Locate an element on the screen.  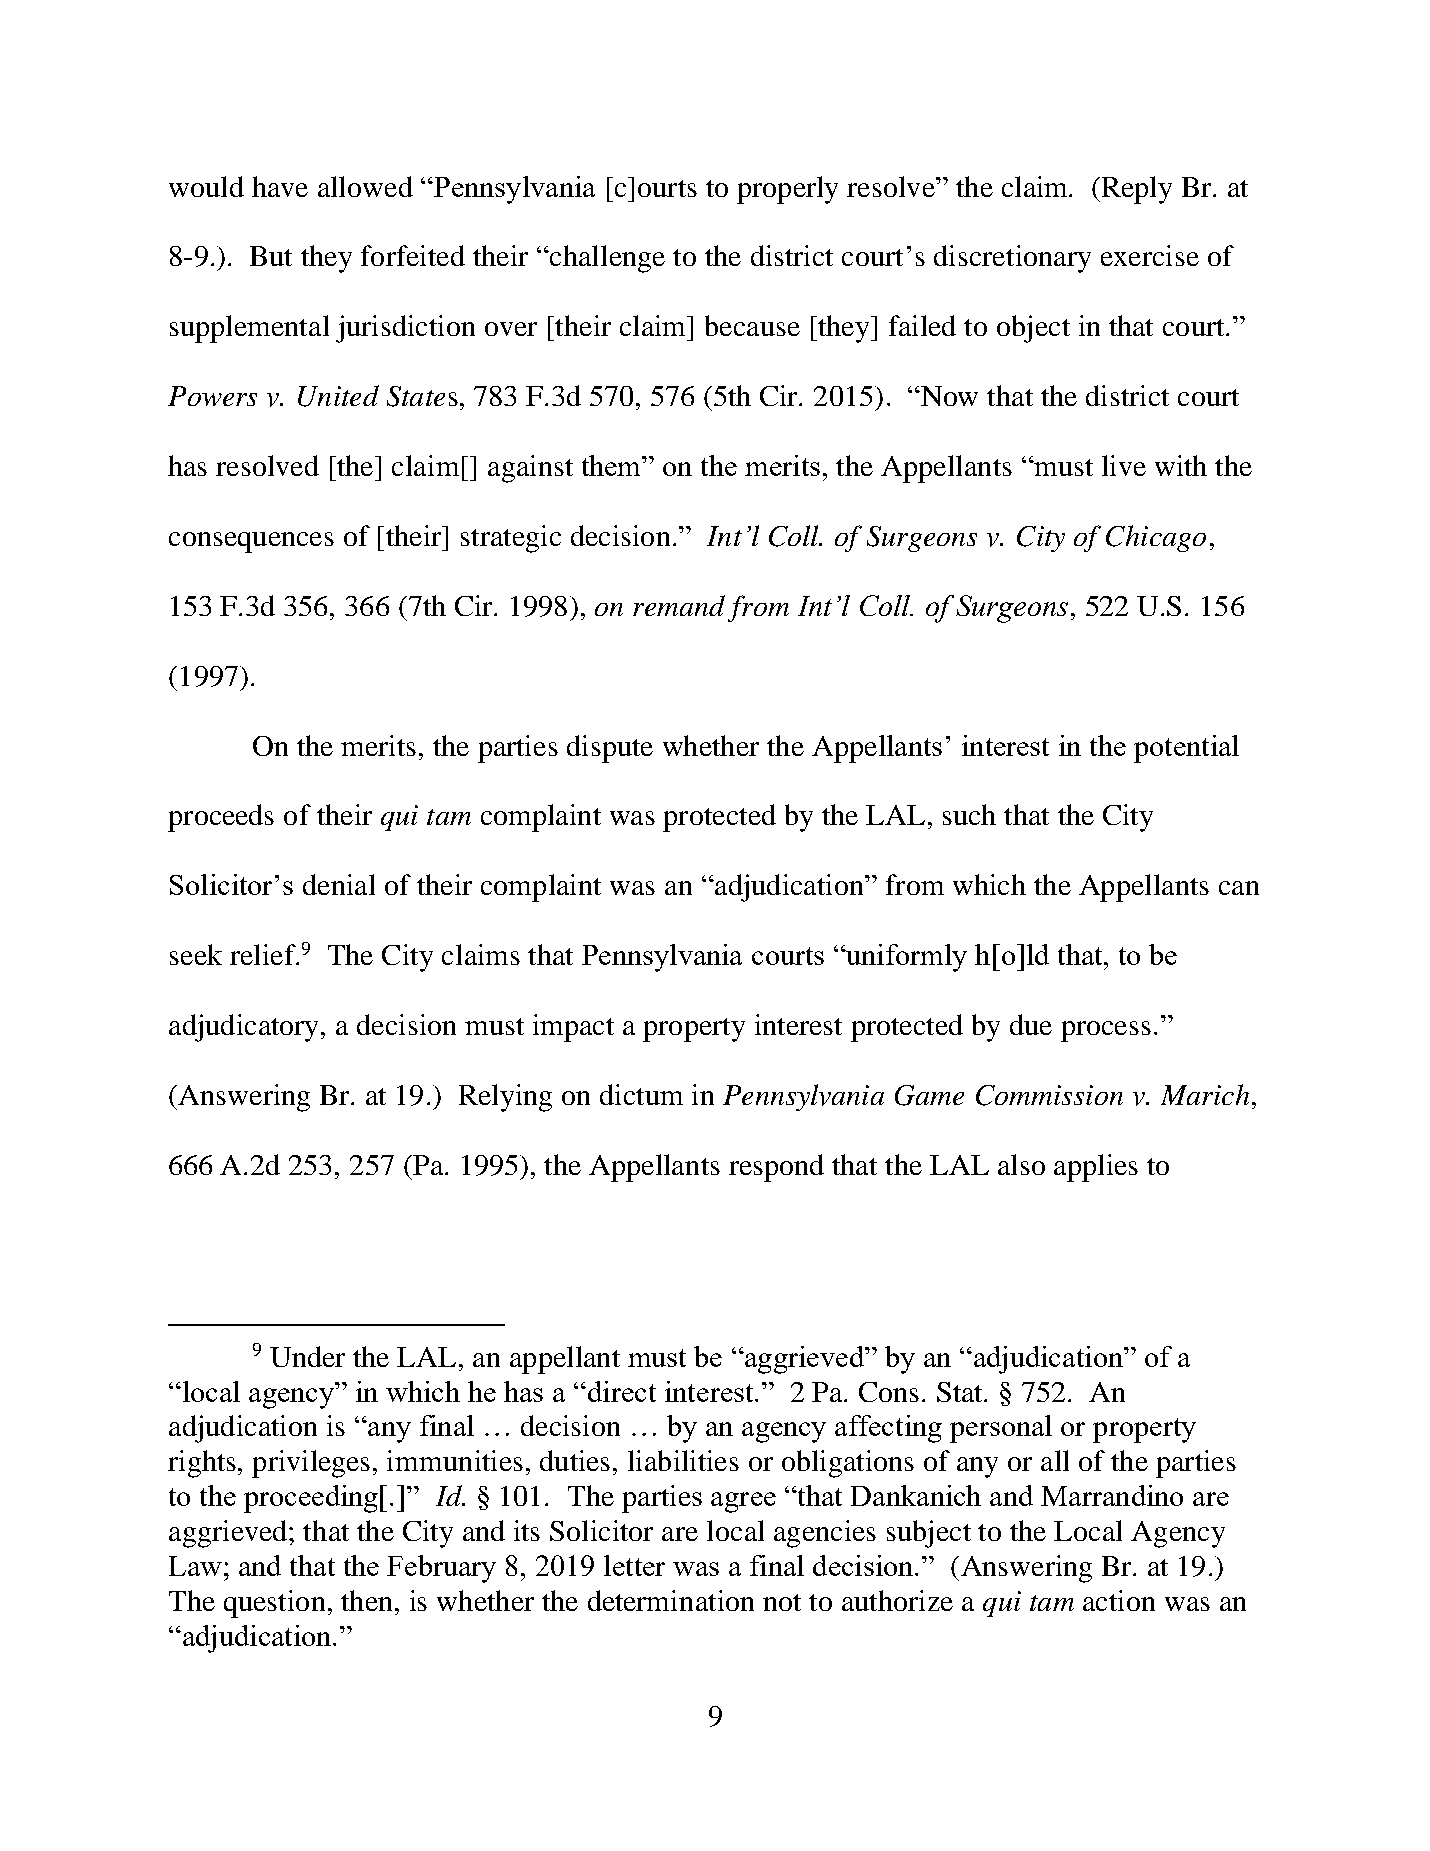
strategic is located at coordinates (511, 539).
